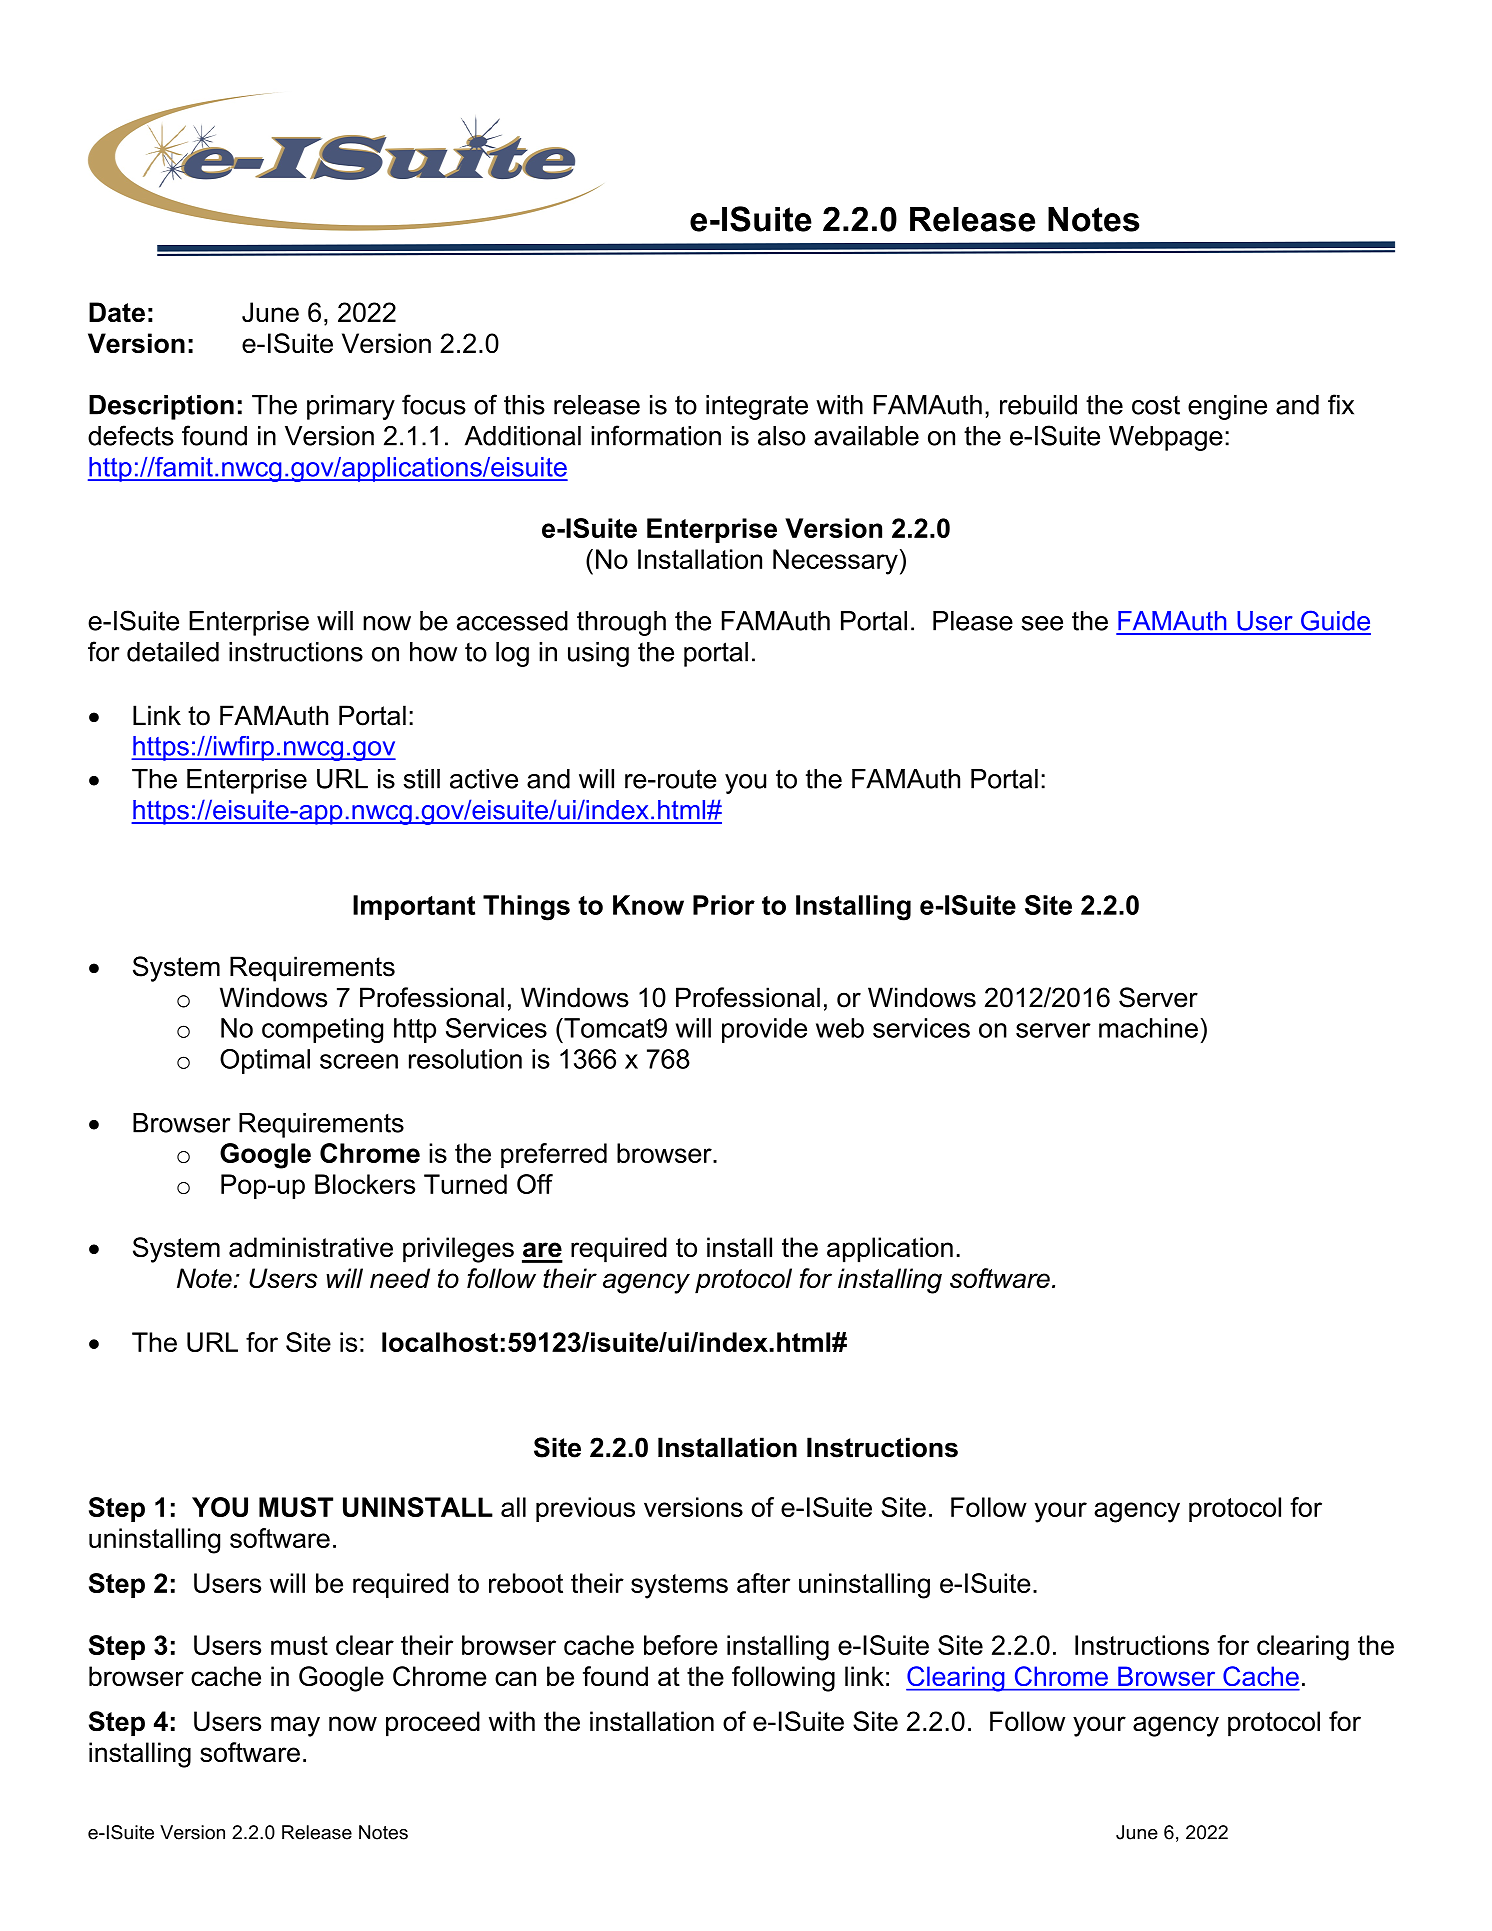 The image size is (1492, 1931). Describe the element at coordinates (763, 1583) in the image. I see `after` at that location.
